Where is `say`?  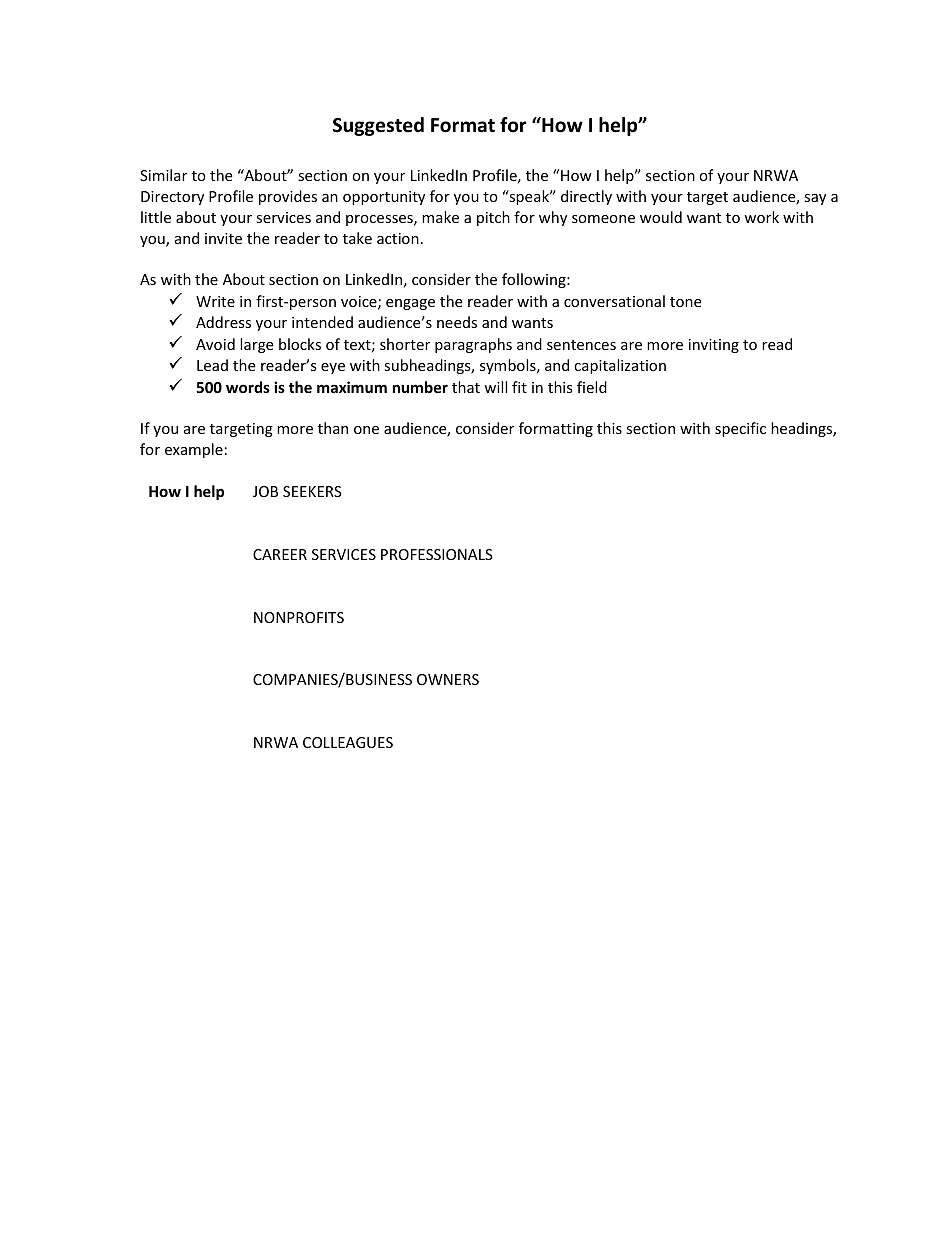
say is located at coordinates (815, 199).
